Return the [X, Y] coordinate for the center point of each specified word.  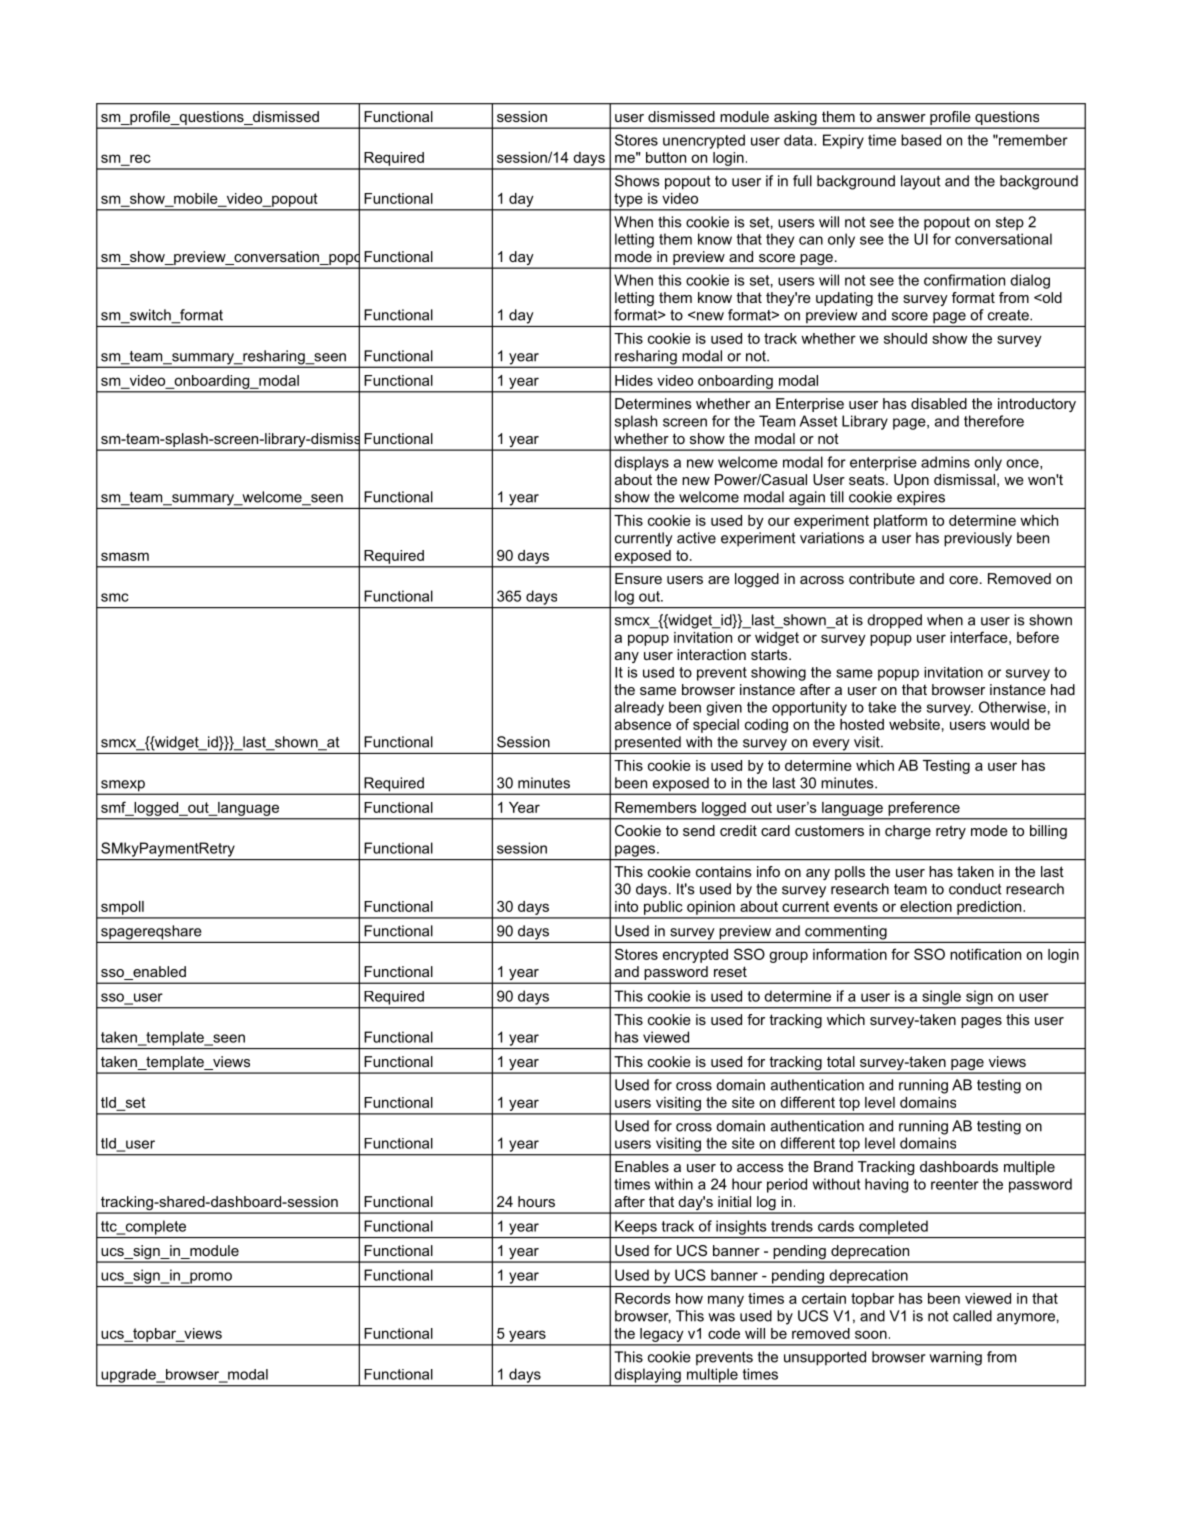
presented [648, 743]
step [1010, 224]
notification [985, 954]
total [841, 1061]
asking [795, 119]
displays [641, 463]
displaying [648, 1375]
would [1009, 724]
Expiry [843, 141]
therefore [994, 421]
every [831, 745]
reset [730, 971]
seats [868, 479]
